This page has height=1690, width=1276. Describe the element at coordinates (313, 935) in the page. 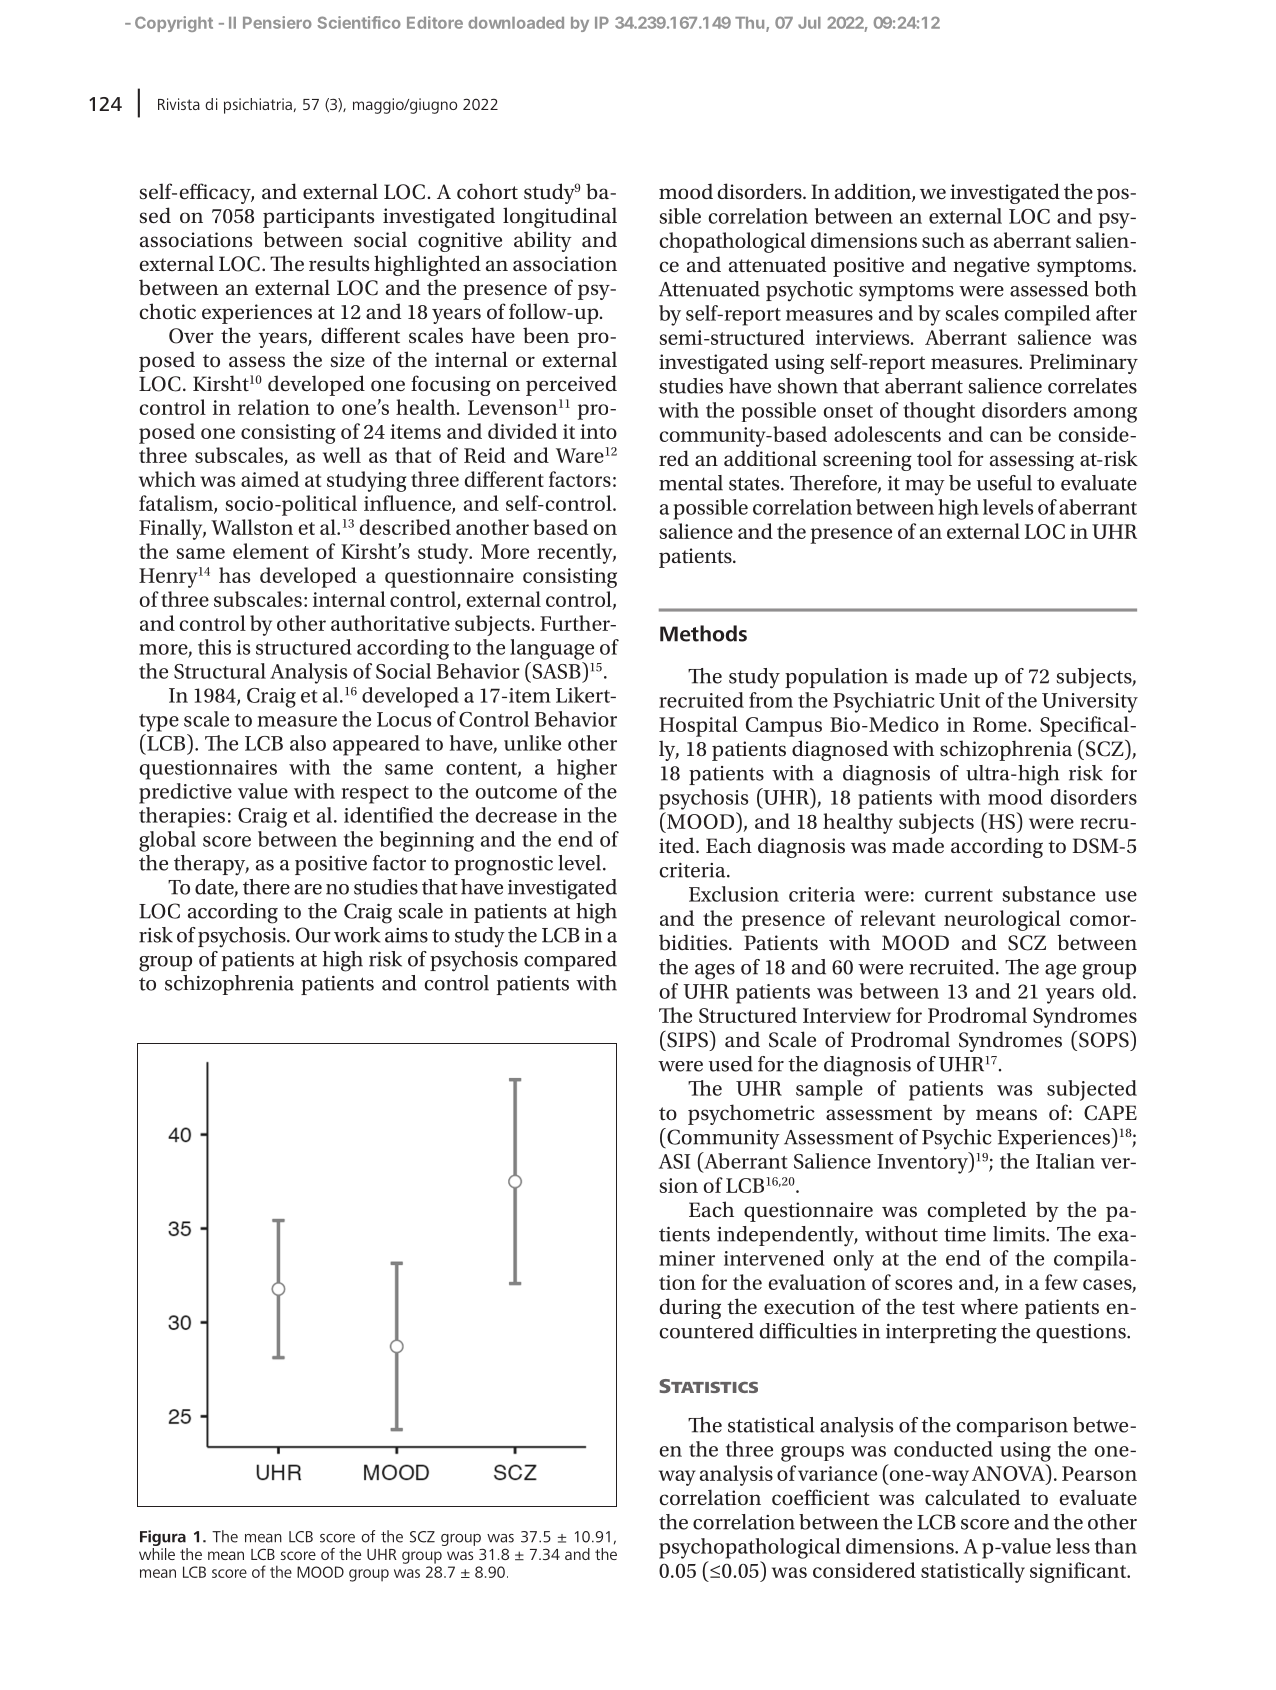

I see `Our` at that location.
